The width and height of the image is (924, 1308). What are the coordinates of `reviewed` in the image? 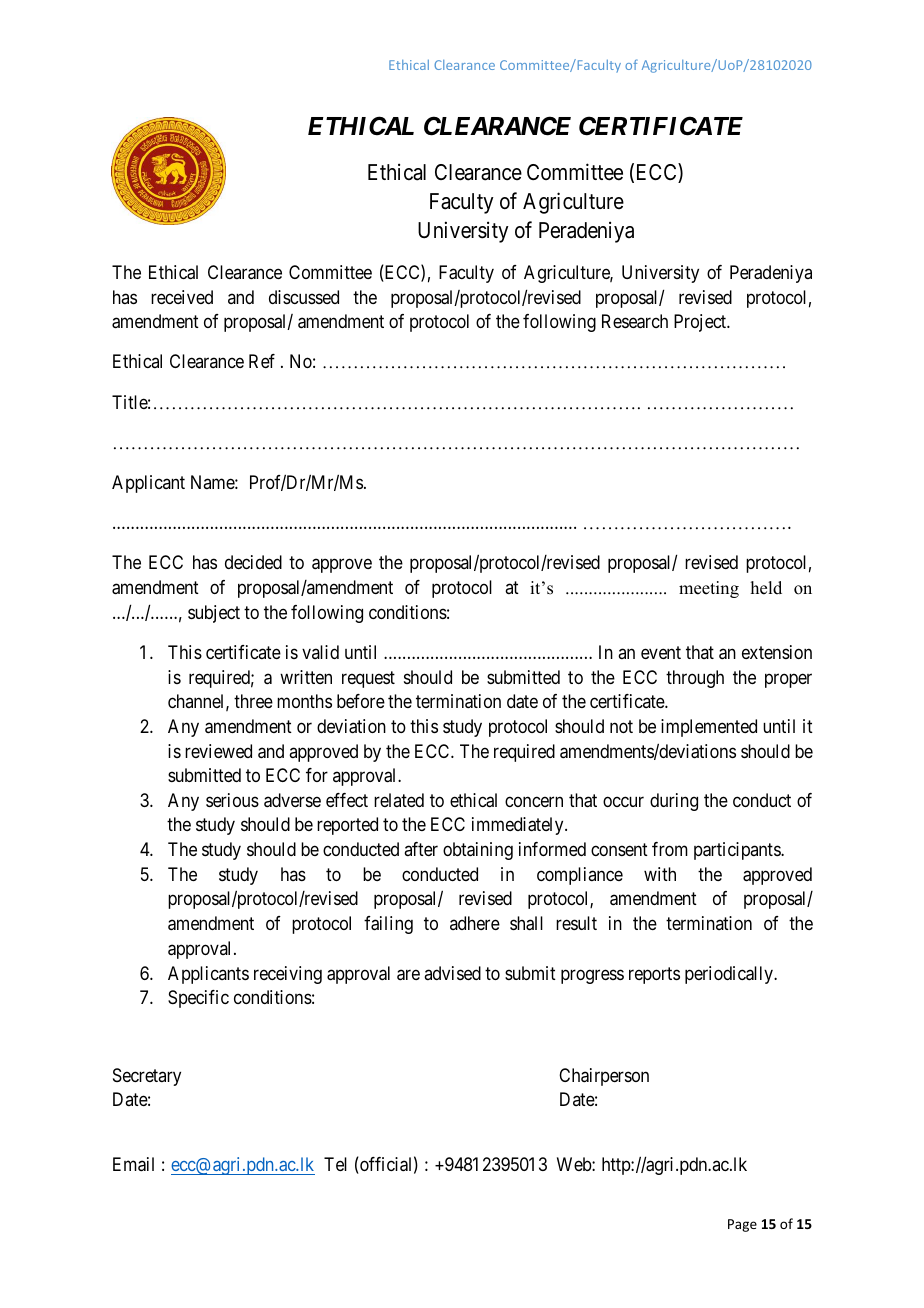 It's located at (218, 751).
